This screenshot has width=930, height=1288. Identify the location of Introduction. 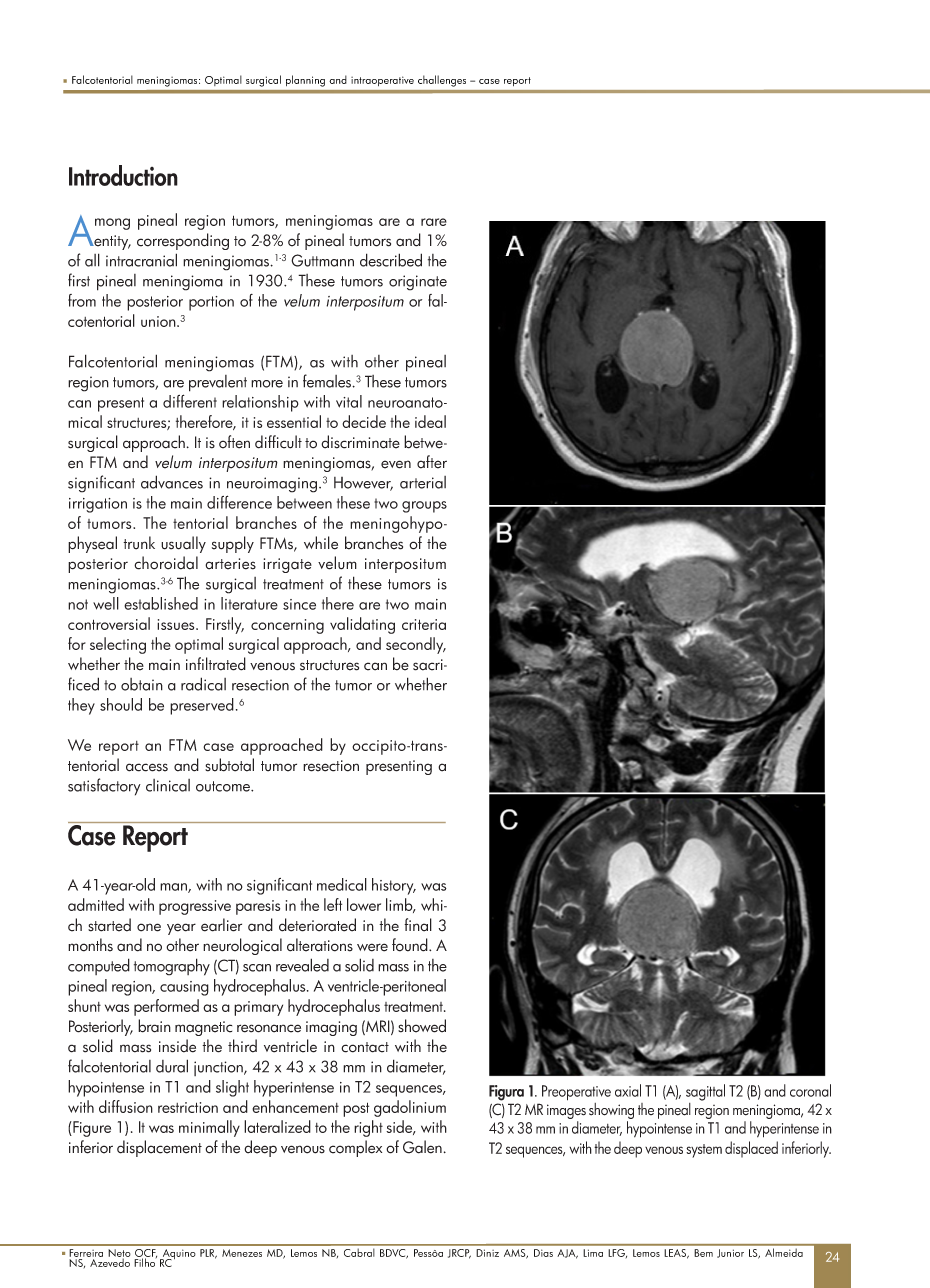
(123, 175).
